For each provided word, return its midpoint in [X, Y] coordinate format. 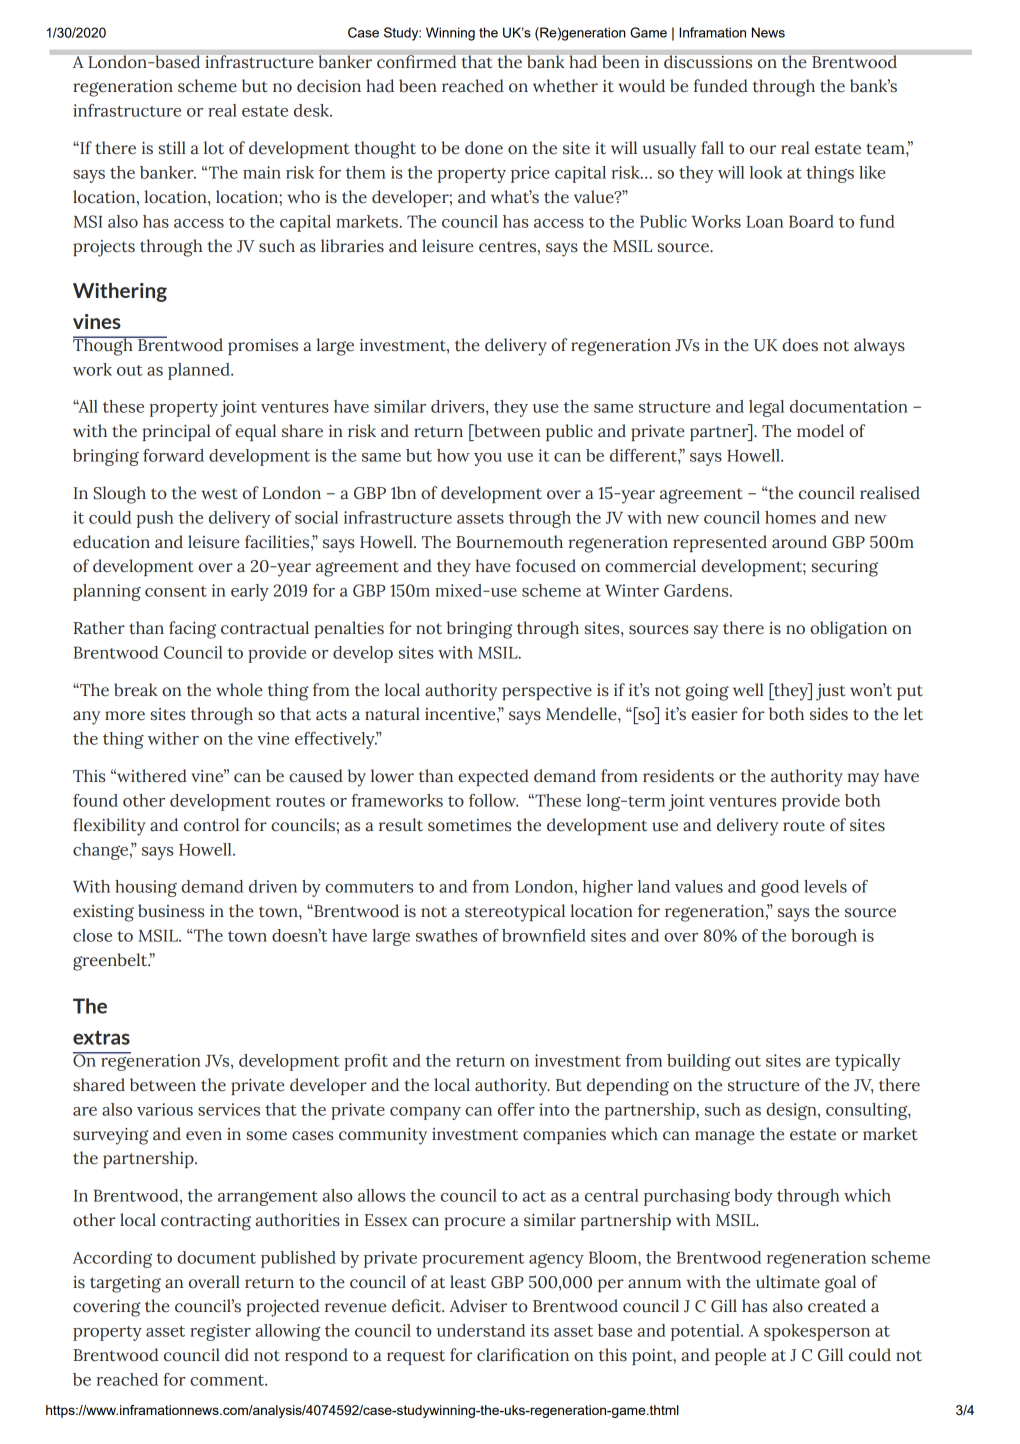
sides [829, 714]
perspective [547, 692]
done [484, 148]
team [886, 149]
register [220, 1332]
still [172, 148]
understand [481, 1330]
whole [239, 690]
